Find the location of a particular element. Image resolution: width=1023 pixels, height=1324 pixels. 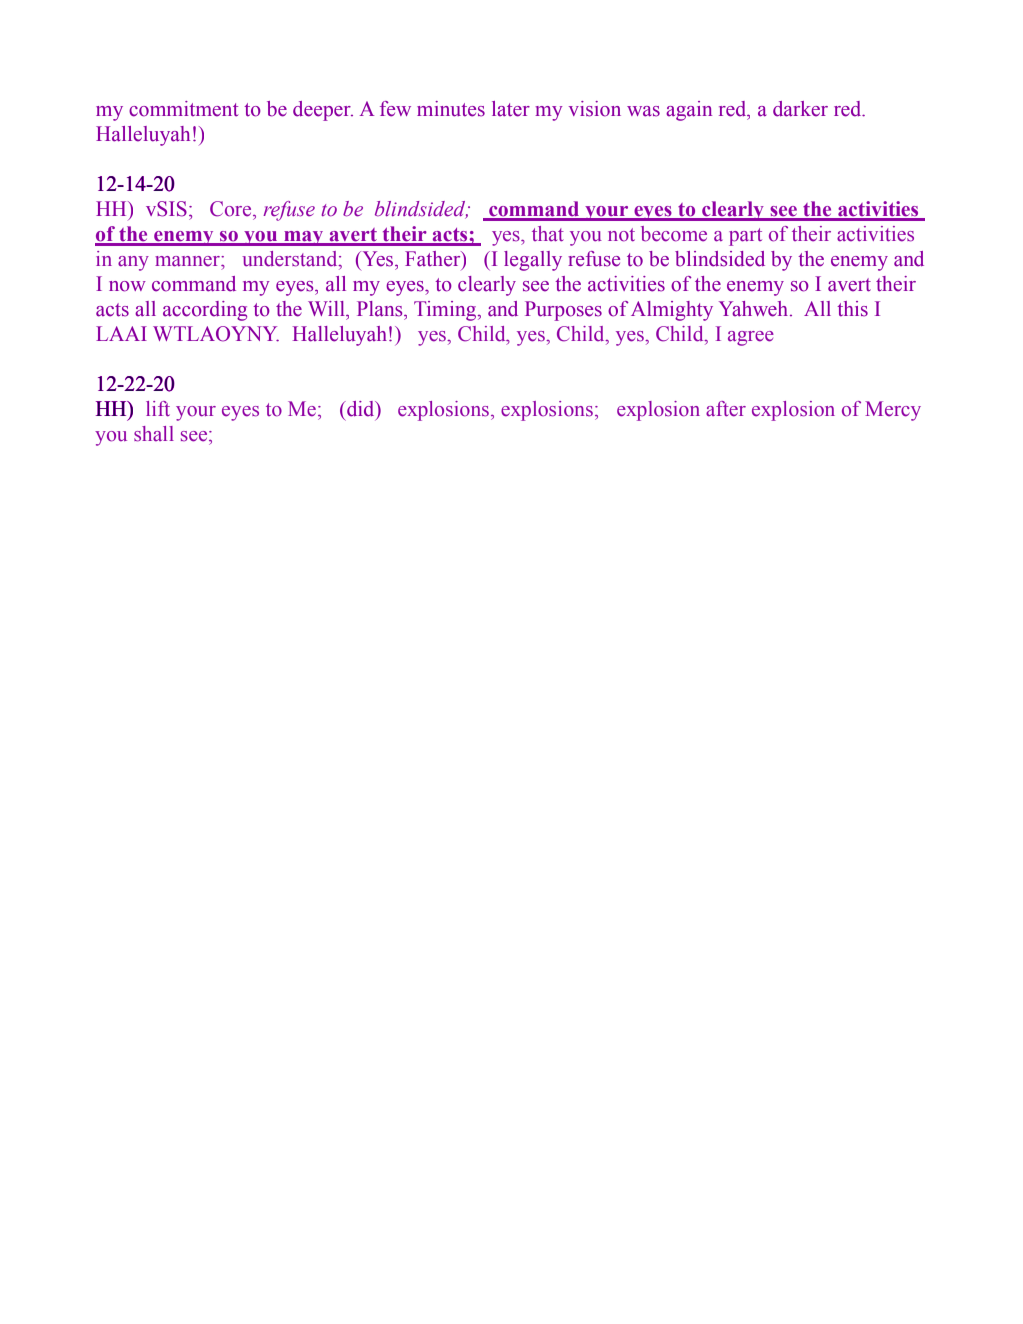

darker is located at coordinates (800, 109).
